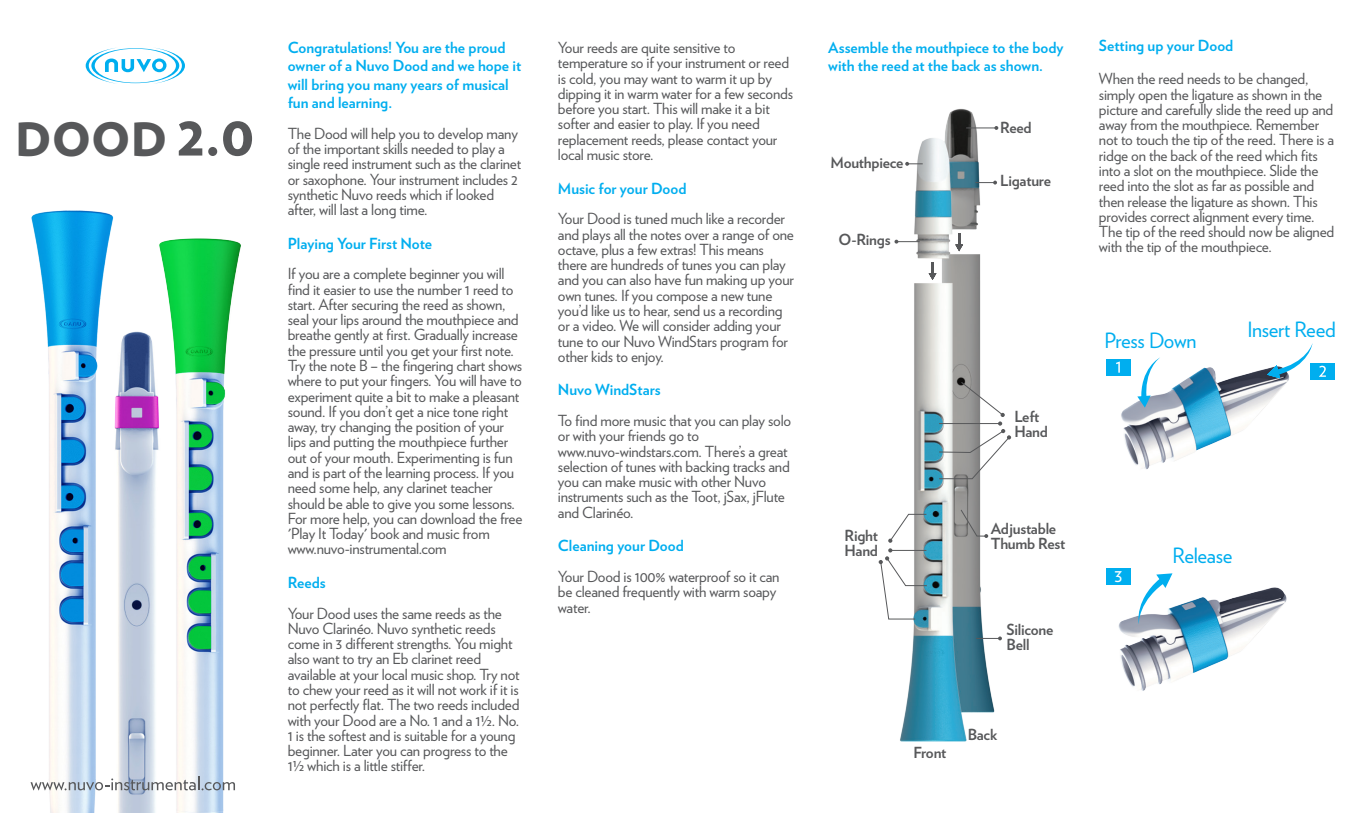  Describe the element at coordinates (1116, 78) in the screenshot. I see `When` at that location.
